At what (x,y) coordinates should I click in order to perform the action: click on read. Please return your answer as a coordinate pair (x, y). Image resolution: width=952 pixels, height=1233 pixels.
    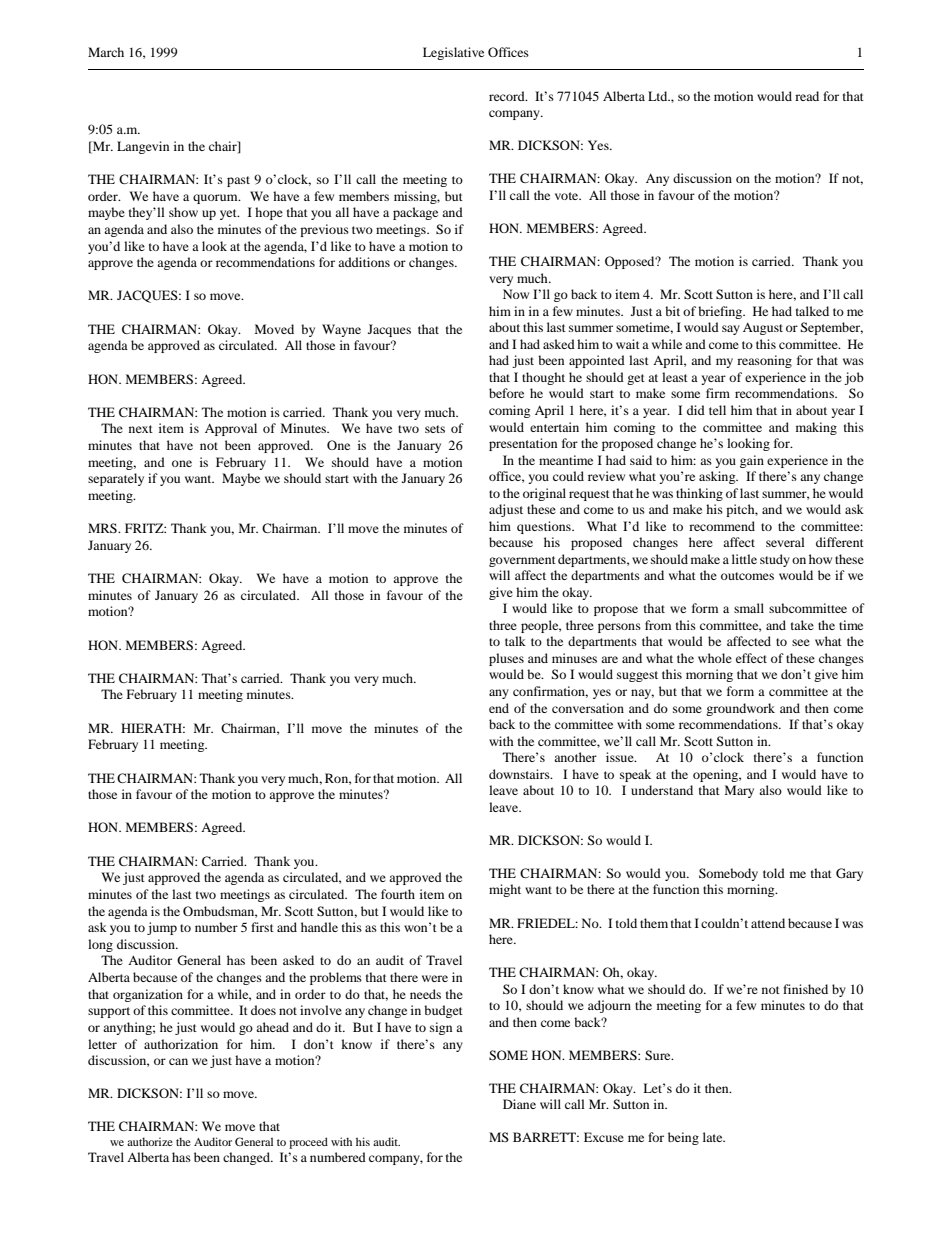
    Looking at the image, I should click on (807, 96).
